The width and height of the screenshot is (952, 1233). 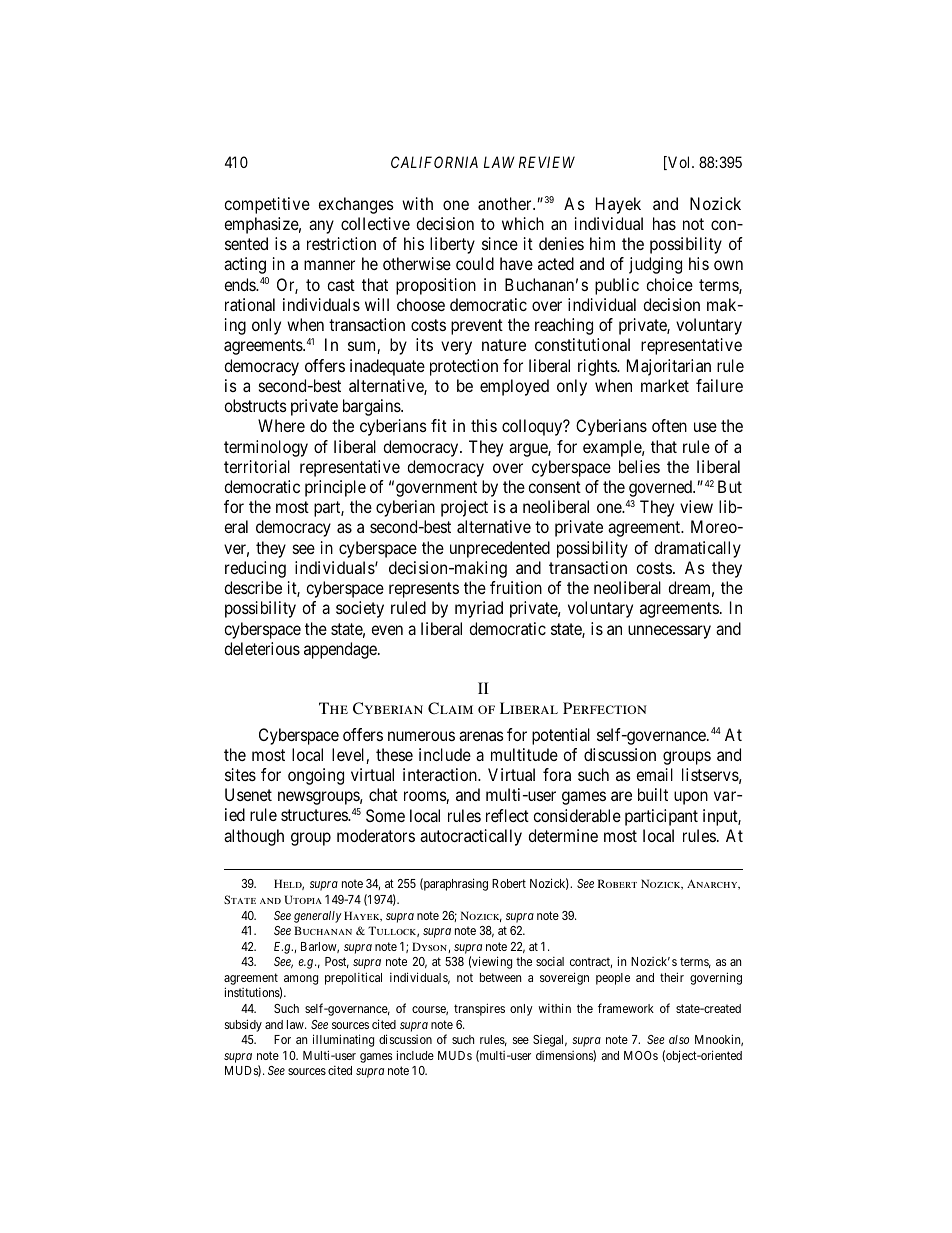 What do you see at coordinates (281, 425) in the screenshot?
I see `Where` at bounding box center [281, 425].
